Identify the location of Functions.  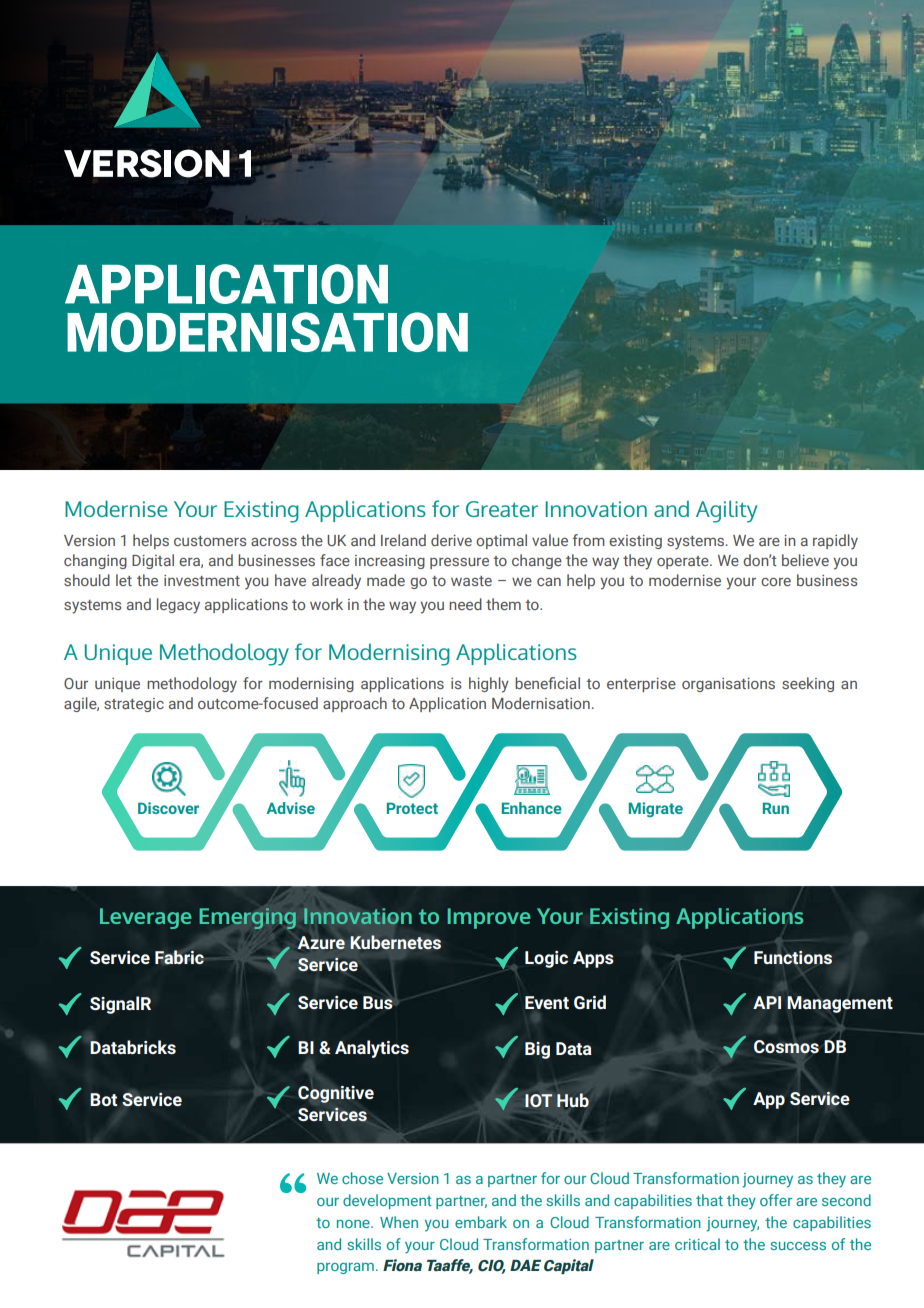
(793, 958).
